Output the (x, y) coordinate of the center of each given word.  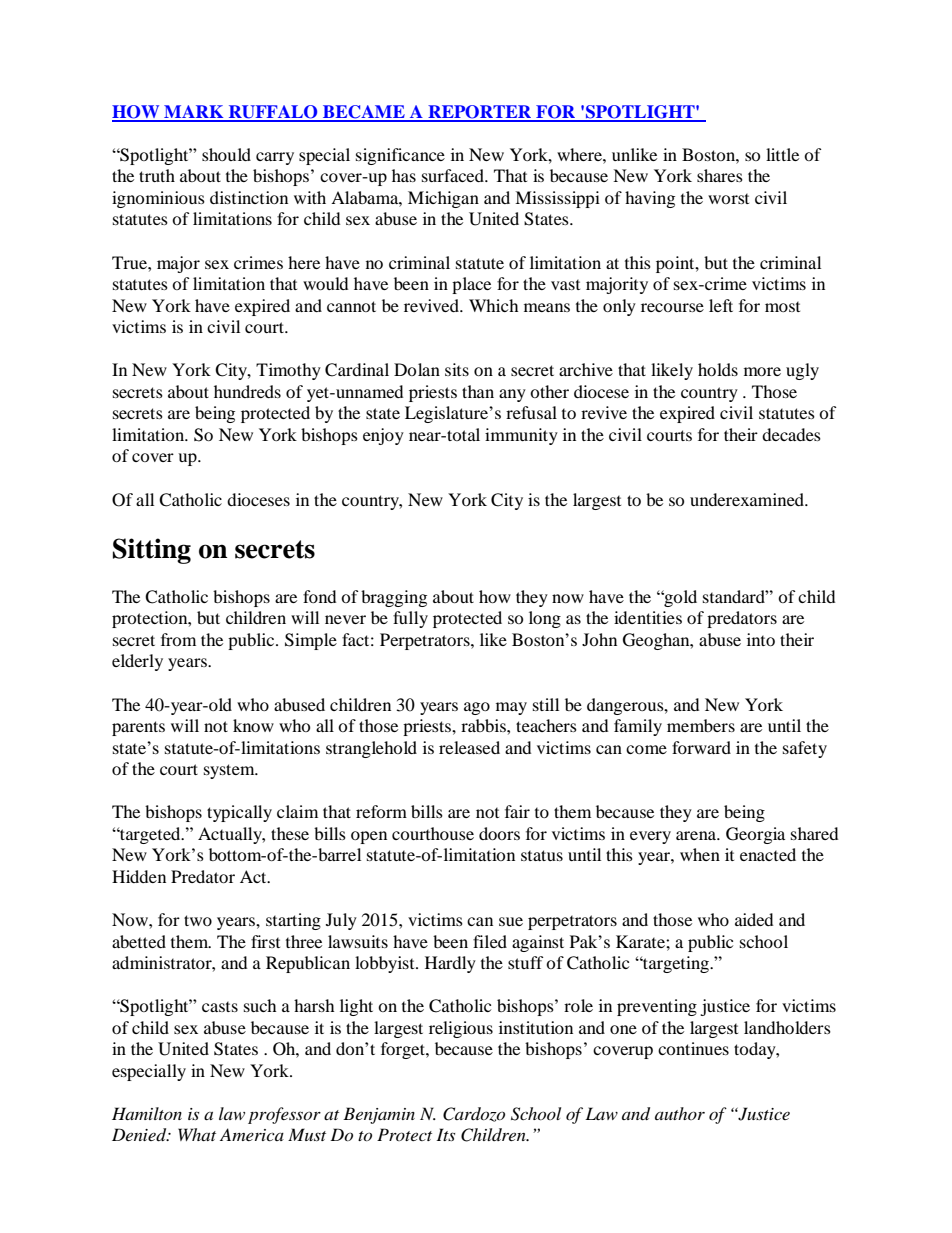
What (197, 1134)
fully (410, 619)
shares (720, 175)
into (761, 639)
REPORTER (480, 113)
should (226, 154)
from (178, 639)
